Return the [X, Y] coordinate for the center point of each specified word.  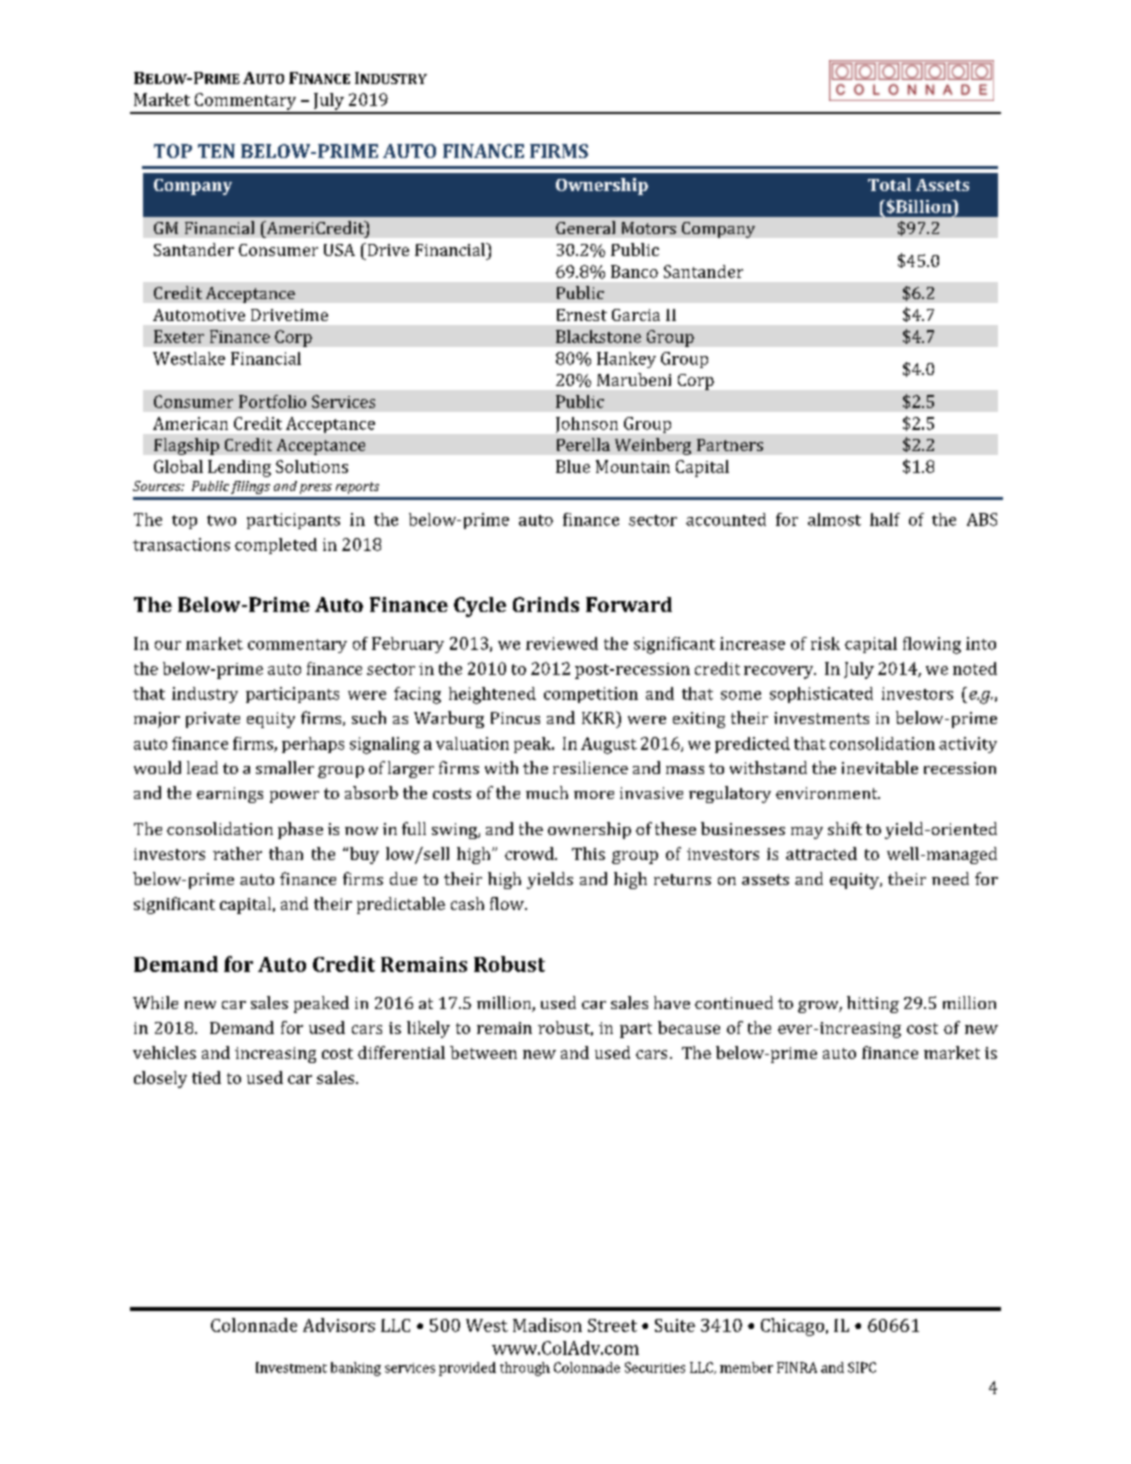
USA [339, 250]
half [885, 519]
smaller [285, 767]
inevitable [880, 767]
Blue [573, 466]
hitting [873, 1004]
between [483, 1052]
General [585, 227]
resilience [590, 767]
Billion [924, 206]
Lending [239, 468]
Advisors [339, 1325]
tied [206, 1077]
